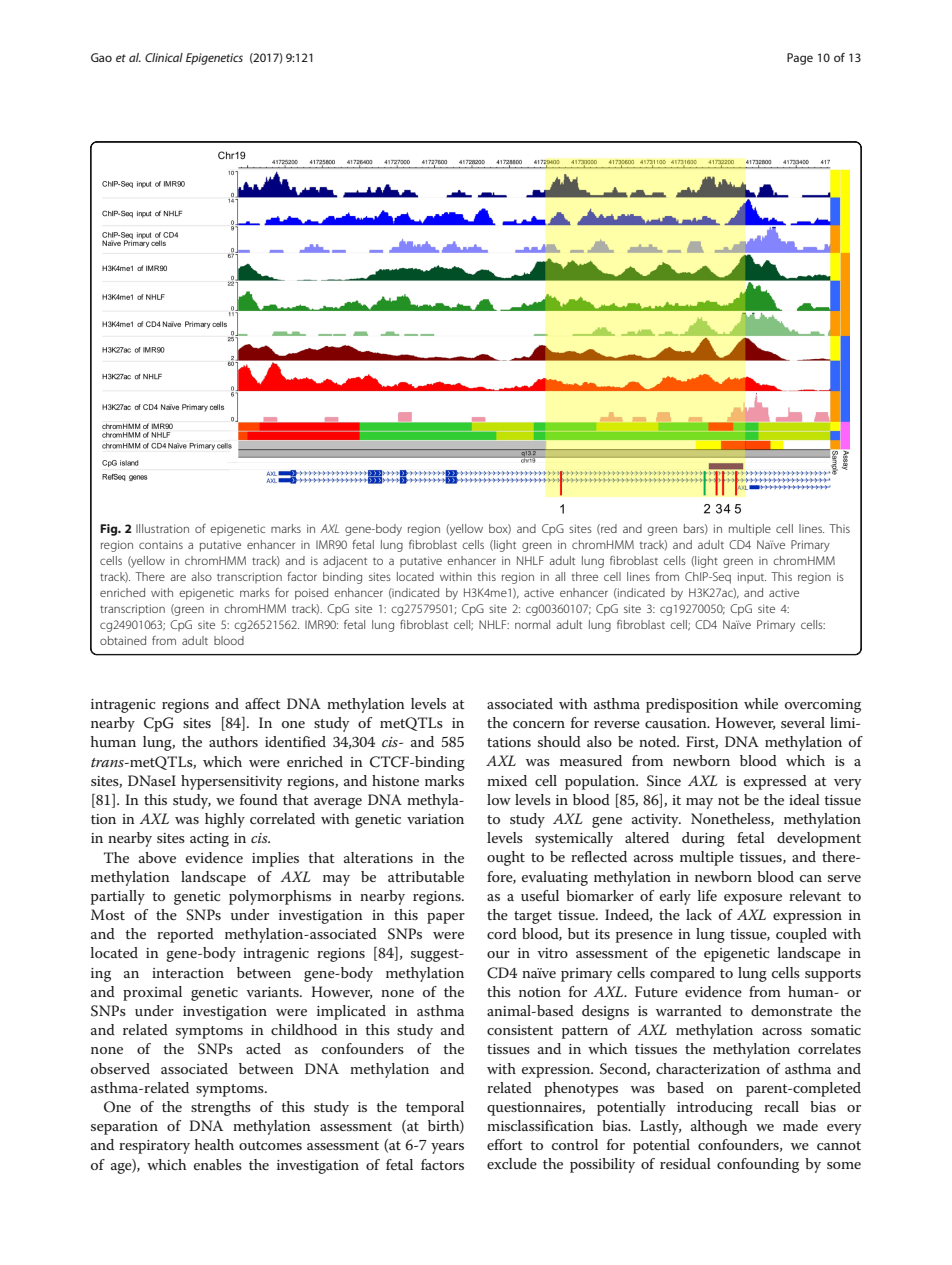 The image size is (952, 1265). What do you see at coordinates (761, 703) in the page?
I see `while` at bounding box center [761, 703].
